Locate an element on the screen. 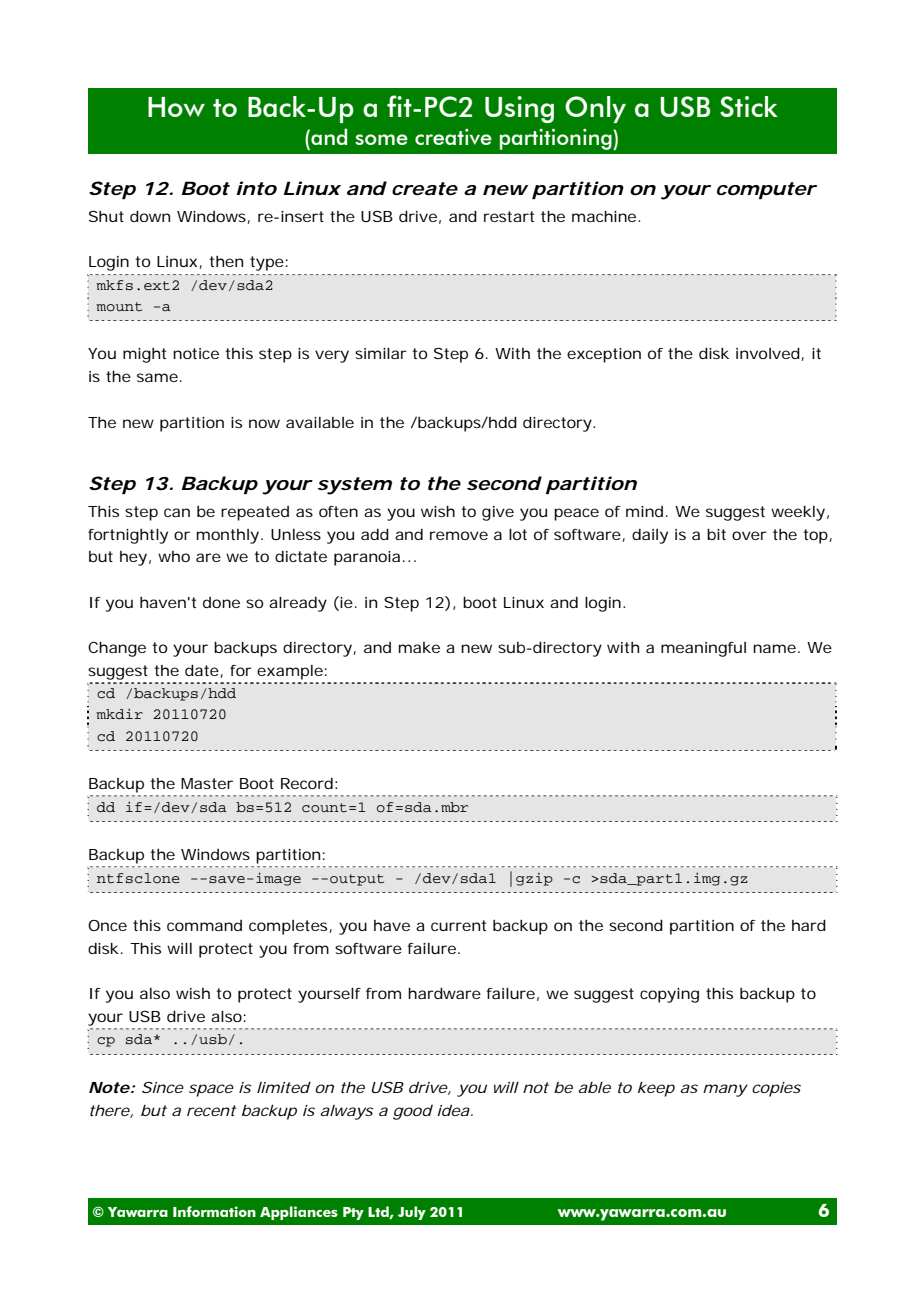 The height and width of the screenshot is (1308, 924). same is located at coordinates (157, 377).
